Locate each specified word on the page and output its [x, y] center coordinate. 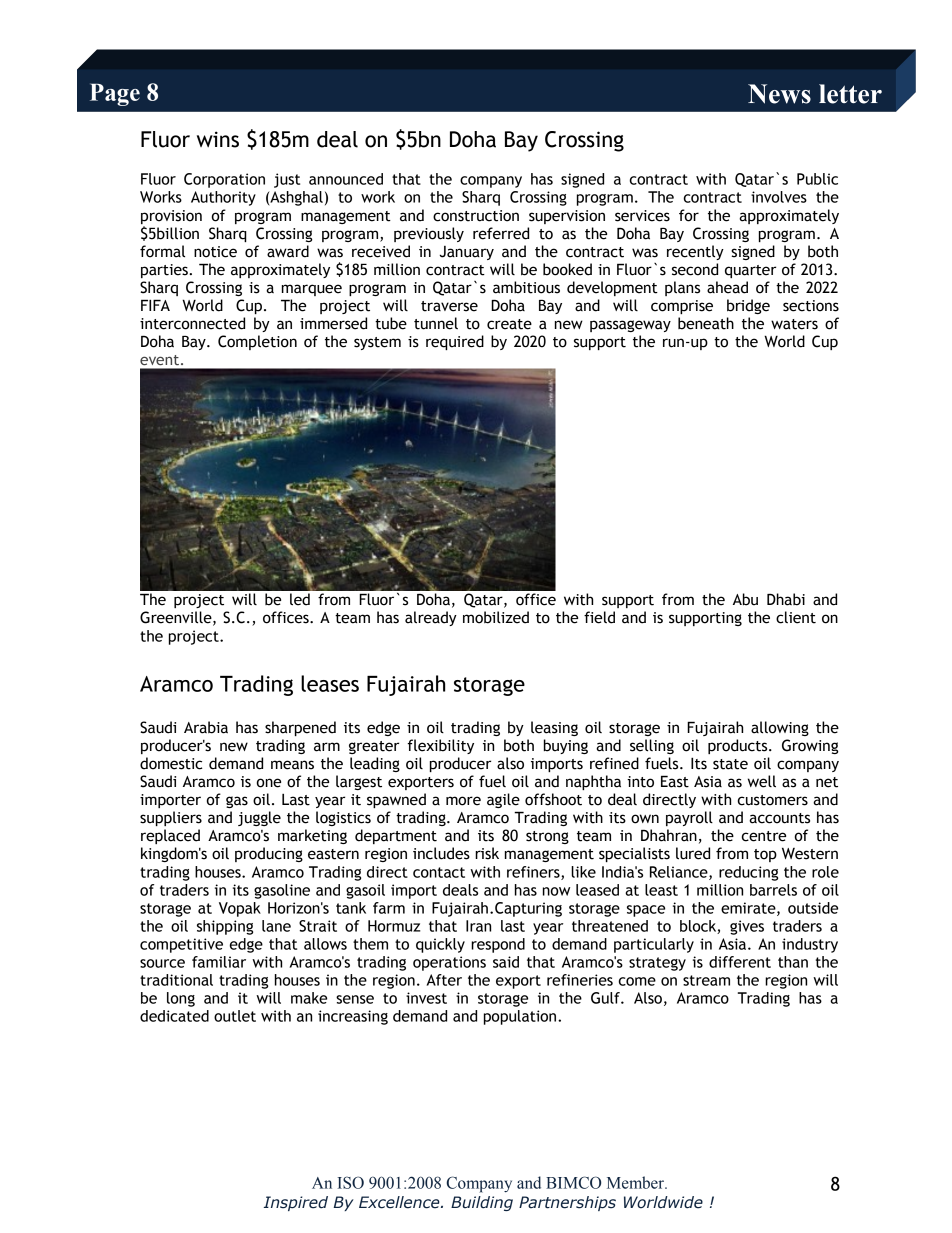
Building [482, 1203]
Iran [478, 926]
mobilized [496, 617]
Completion [257, 342]
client [796, 617]
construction [476, 216]
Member [636, 1182]
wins [218, 139]
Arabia [206, 727]
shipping [225, 927]
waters [794, 324]
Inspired [296, 1203]
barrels [773, 890]
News [779, 94]
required [455, 342]
